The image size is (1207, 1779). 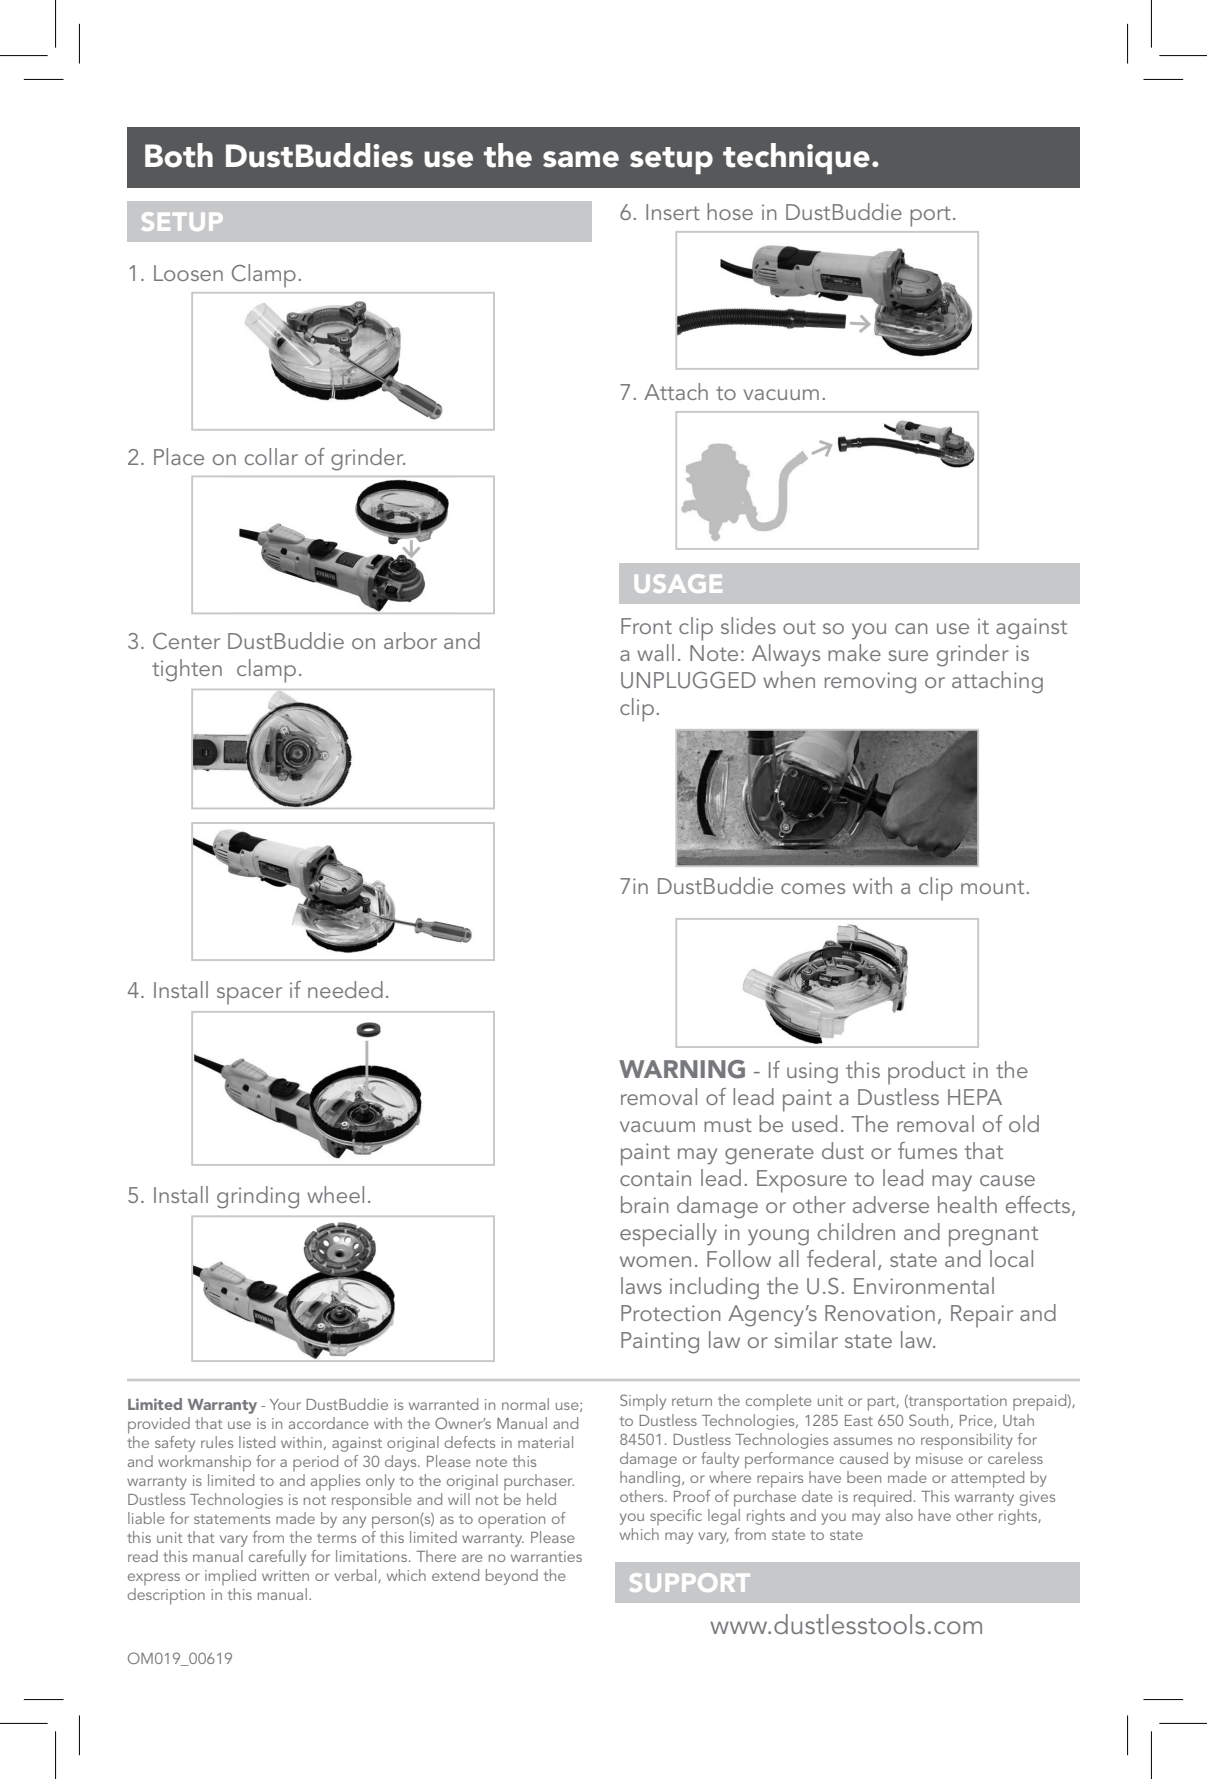 I want to click on Center, so click(x=186, y=641).
